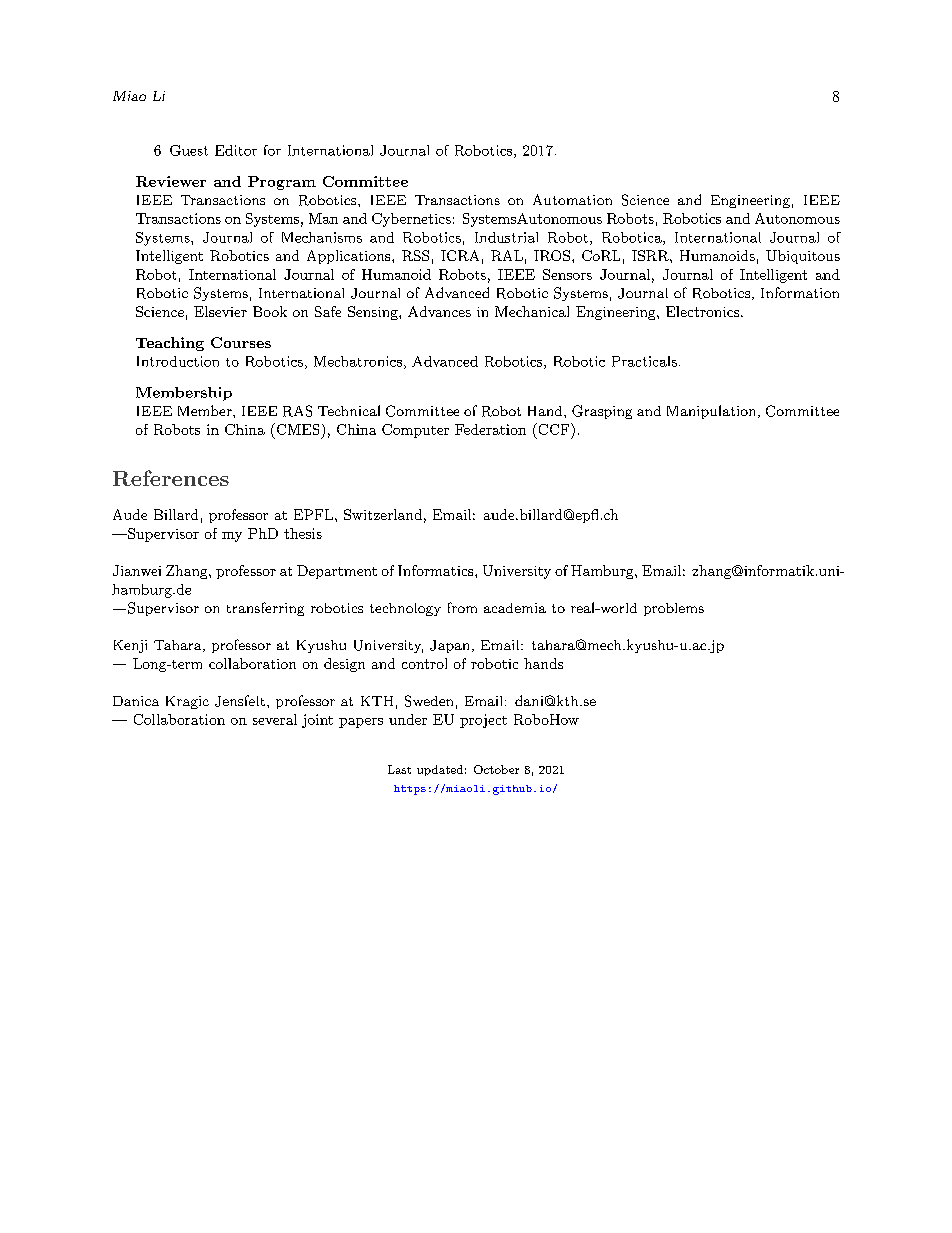 The height and width of the page is (1233, 952). I want to click on Manipulation, so click(711, 412).
